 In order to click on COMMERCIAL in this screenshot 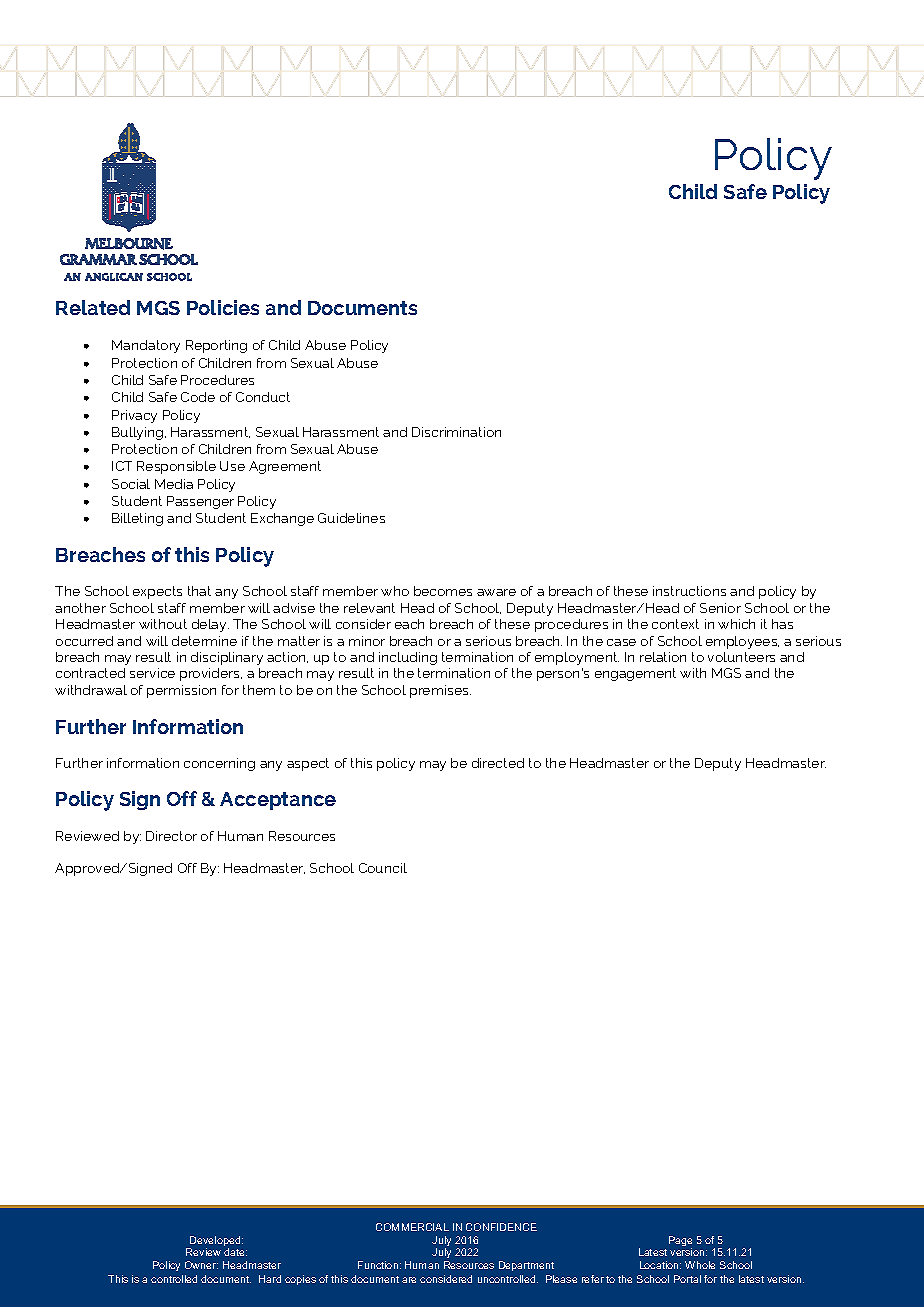, I will do `click(412, 1227)`.
